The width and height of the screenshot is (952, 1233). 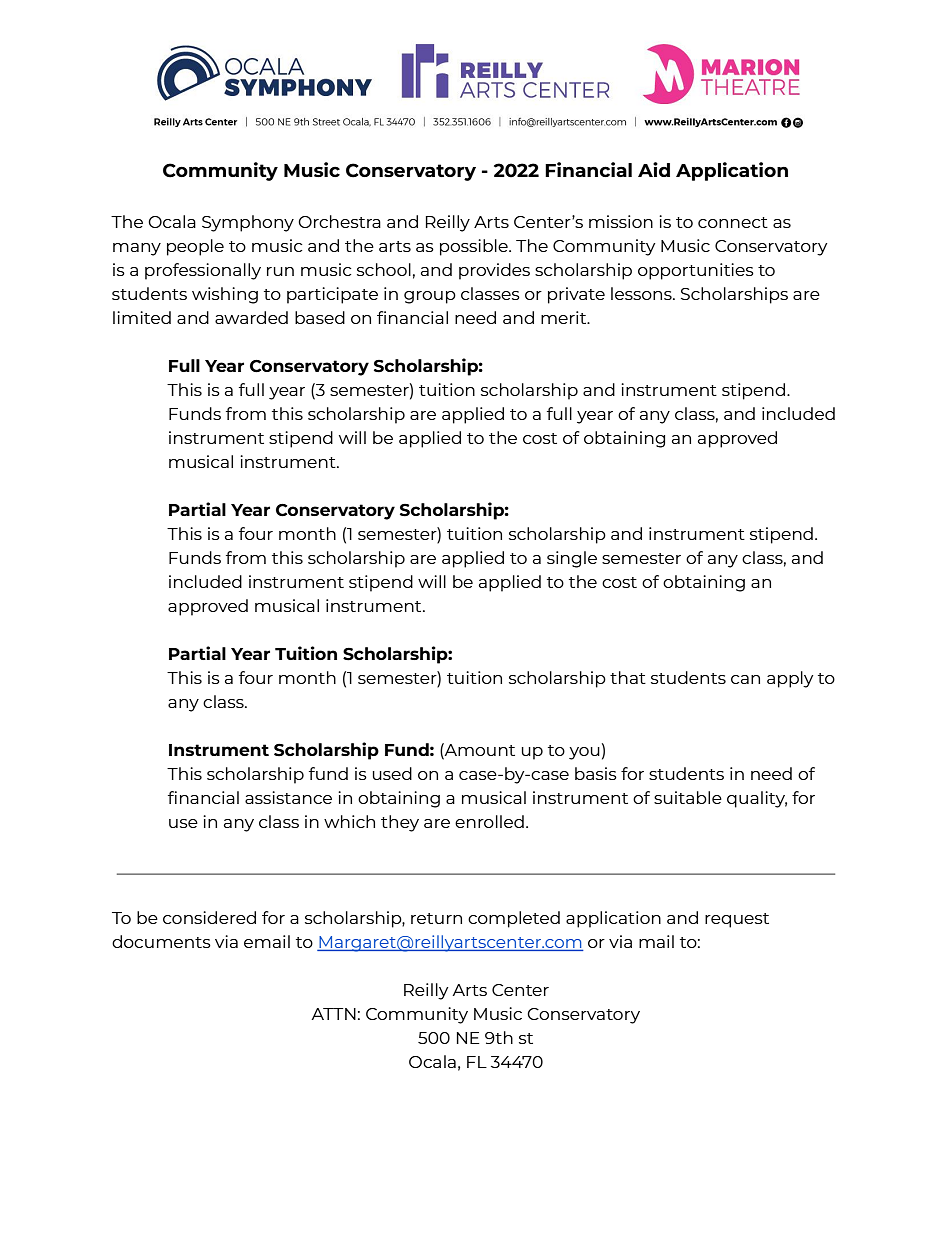 I want to click on can, so click(x=745, y=679).
